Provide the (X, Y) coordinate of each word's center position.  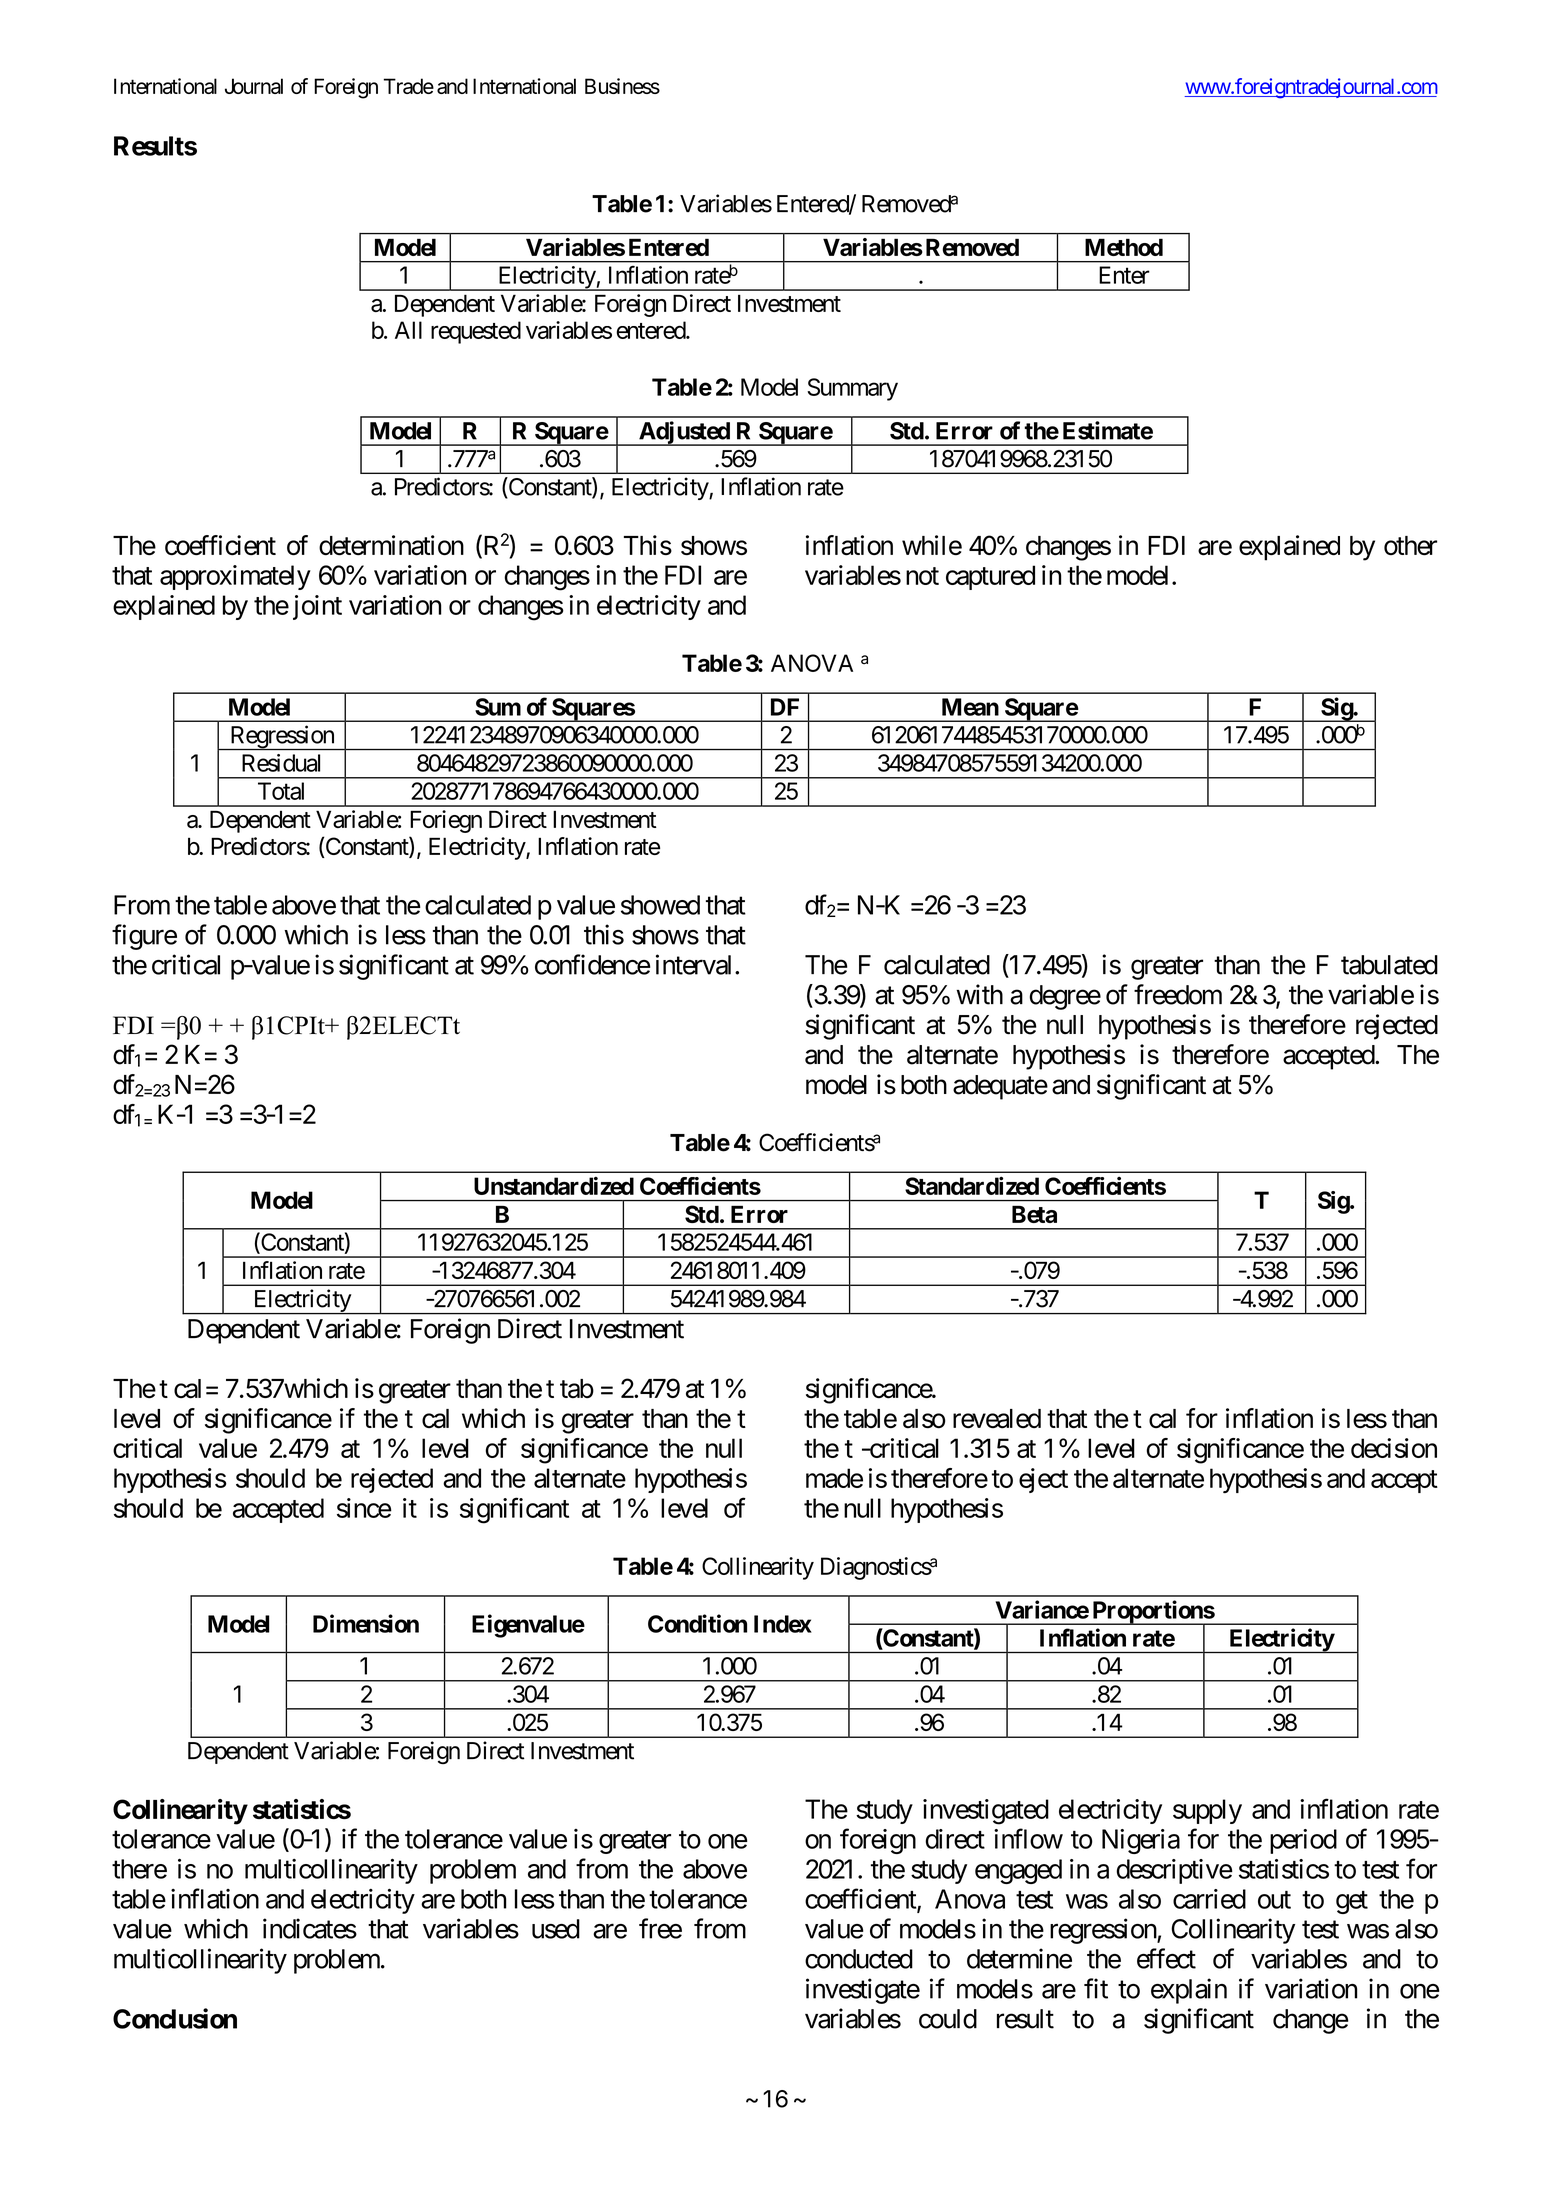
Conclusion (175, 2018)
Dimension (366, 1623)
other (1410, 546)
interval (696, 964)
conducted (859, 1959)
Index (783, 1624)
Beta (1034, 1214)
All (408, 330)
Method (1124, 247)
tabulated (1389, 965)
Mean (970, 707)
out (1274, 1900)
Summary (852, 389)
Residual (281, 763)
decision (1394, 1448)
